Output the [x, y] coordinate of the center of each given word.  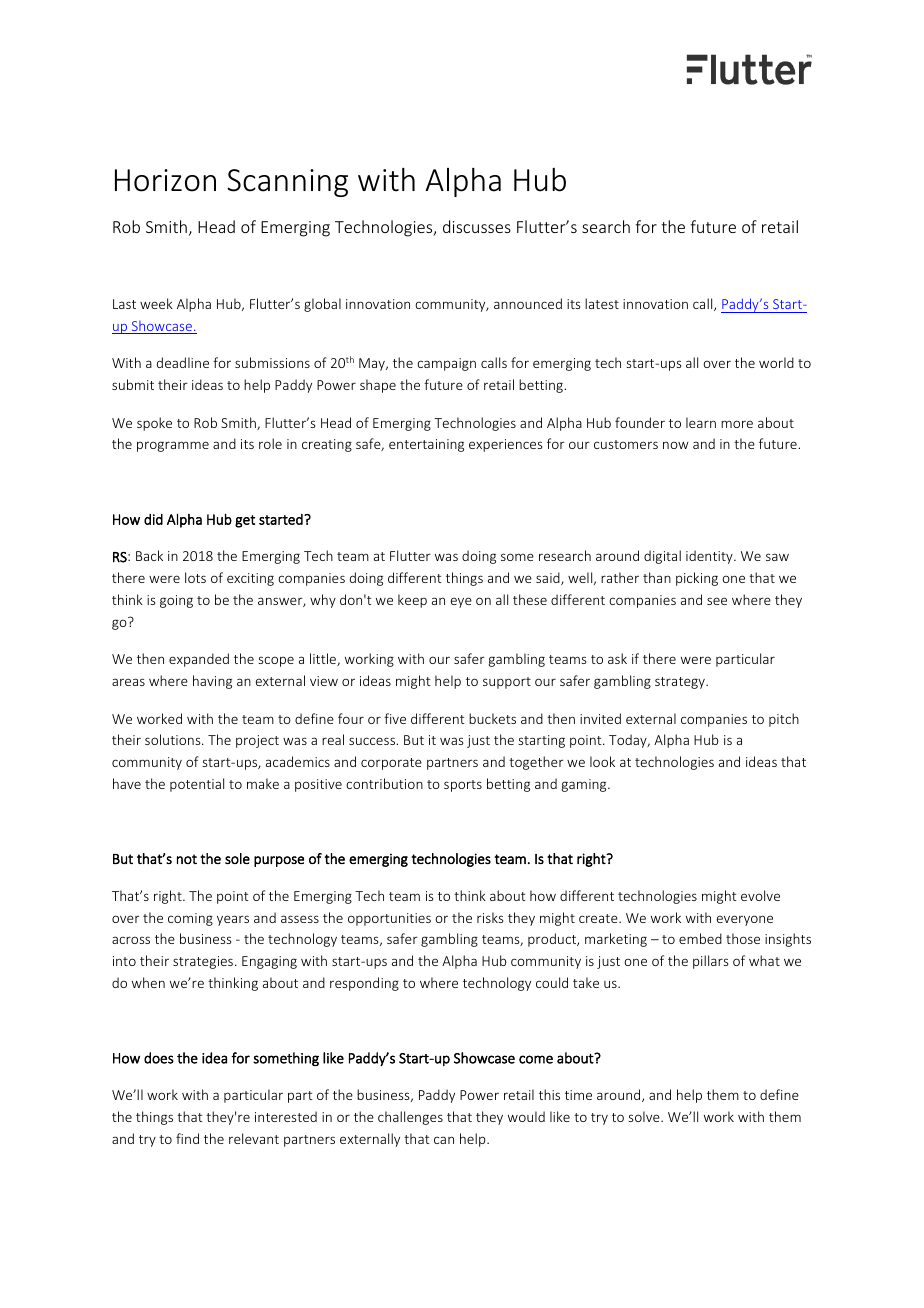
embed [700, 938]
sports [463, 786]
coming [190, 919]
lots [195, 577]
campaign [446, 364]
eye [461, 602]
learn [701, 422]
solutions [174, 739]
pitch [784, 720]
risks [490, 917]
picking [697, 579]
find [187, 1138]
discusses [477, 226]
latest [602, 303]
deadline [183, 362]
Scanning [287, 183]
